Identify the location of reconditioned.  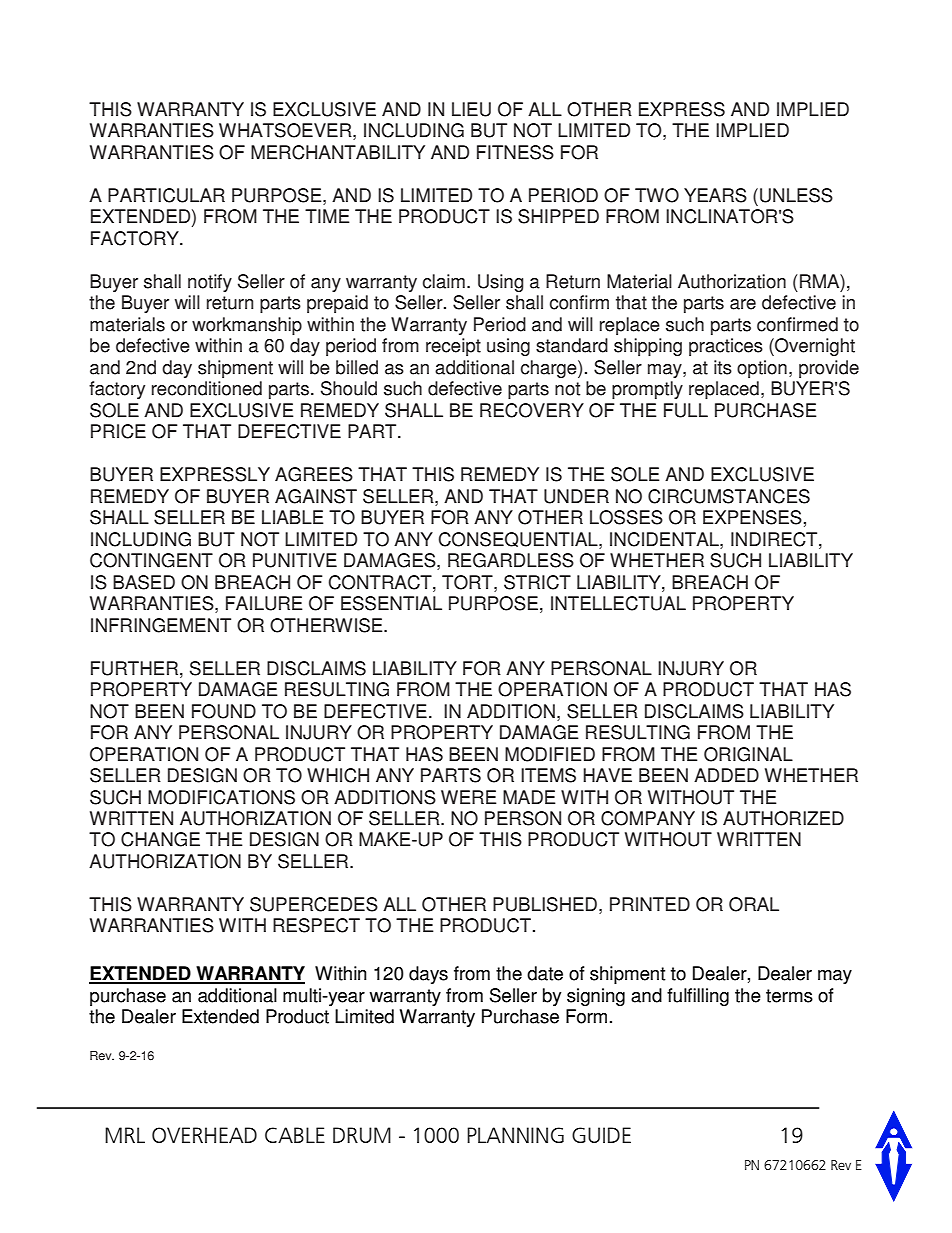
(207, 388).
